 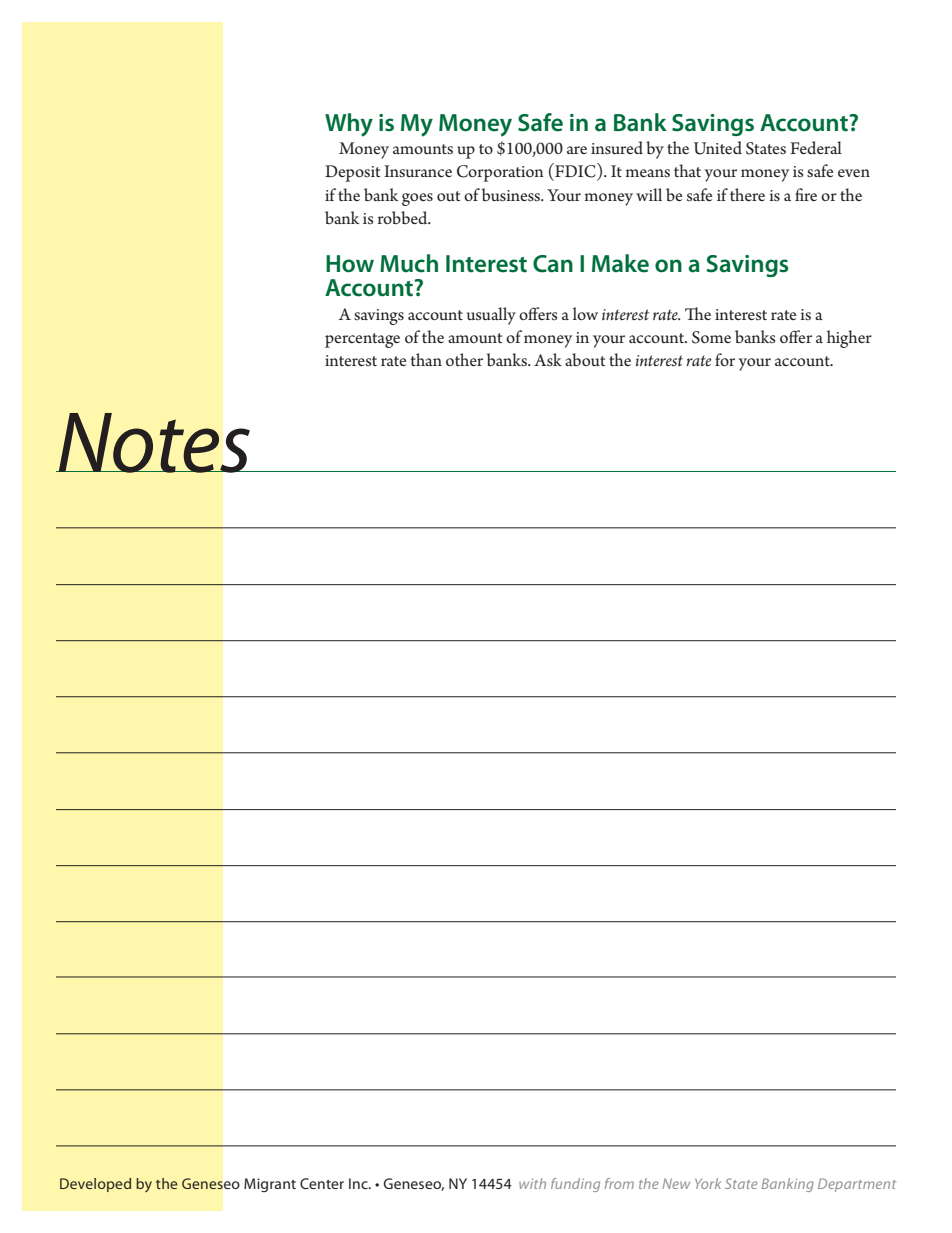 I want to click on Notes, so click(x=154, y=443).
